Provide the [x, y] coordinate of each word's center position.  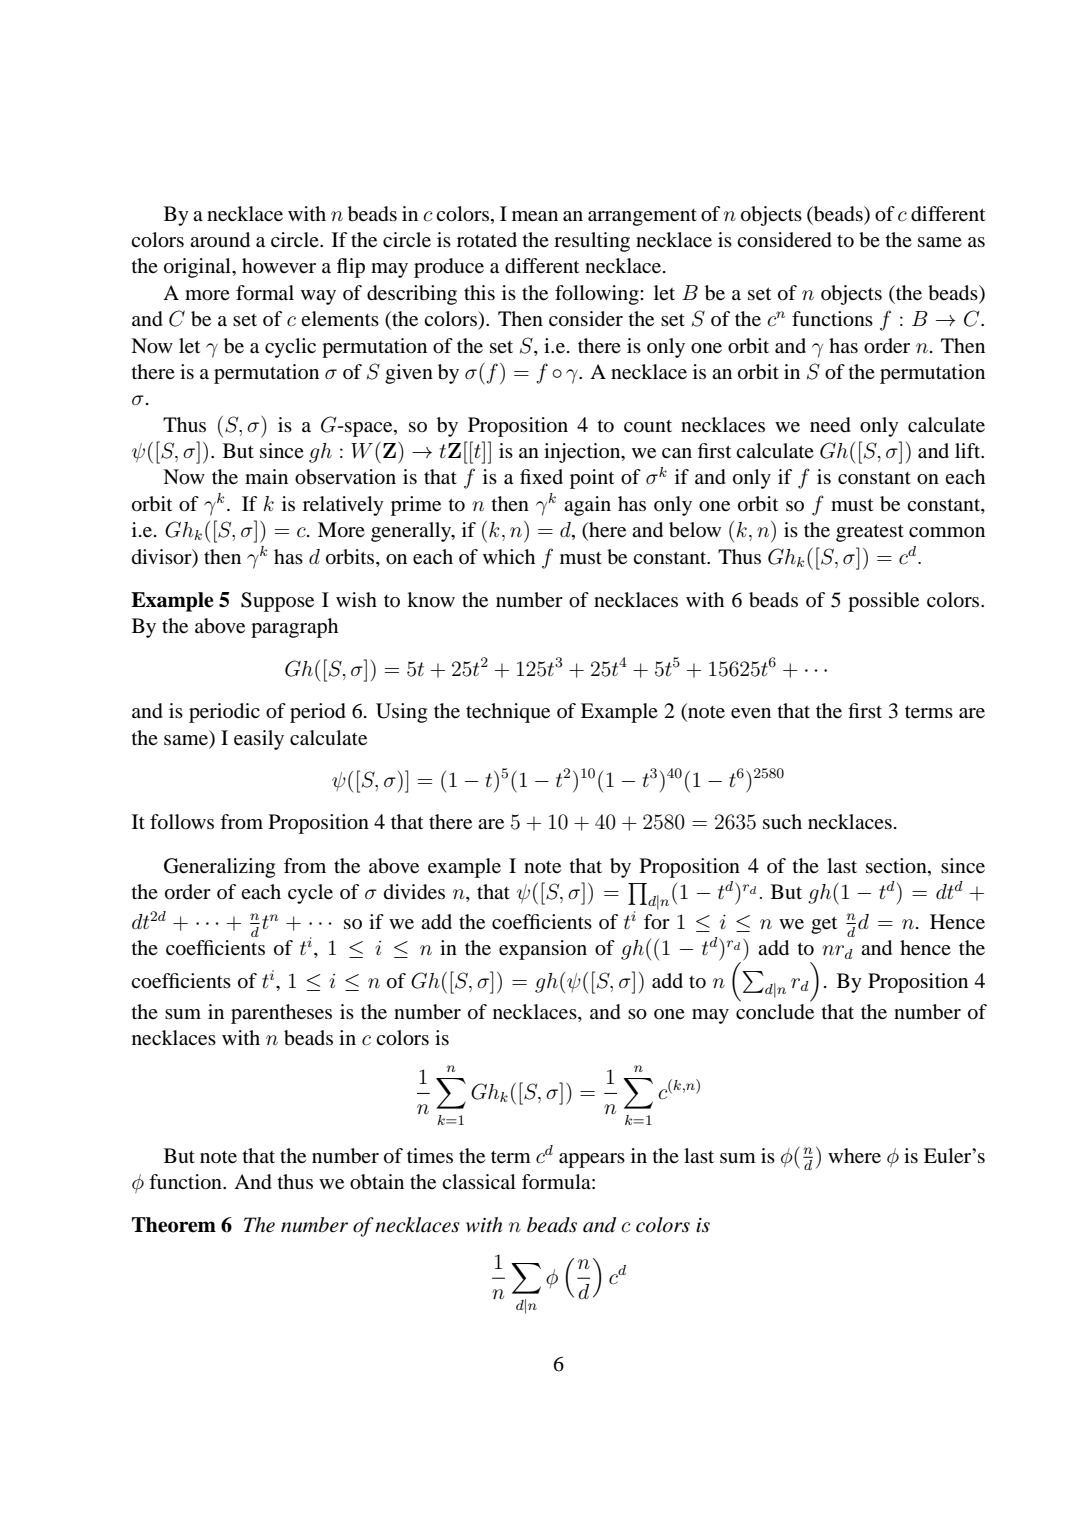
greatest [870, 533]
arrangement [642, 217]
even [751, 713]
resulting [592, 242]
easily [259, 740]
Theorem [174, 1225]
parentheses [281, 1014]
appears [592, 1160]
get [824, 925]
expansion [543, 950]
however [279, 266]
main [266, 477]
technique [508, 713]
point [592, 479]
